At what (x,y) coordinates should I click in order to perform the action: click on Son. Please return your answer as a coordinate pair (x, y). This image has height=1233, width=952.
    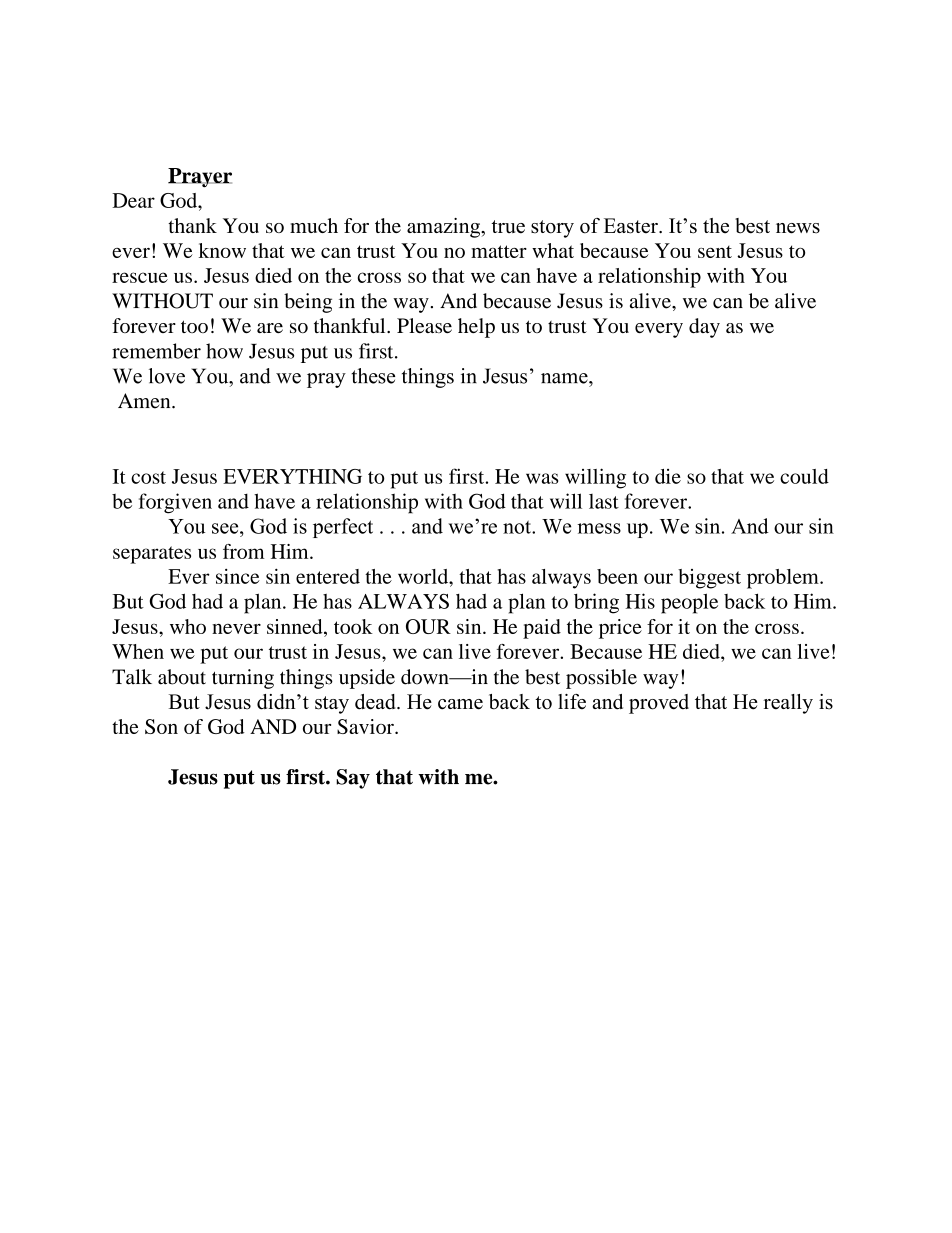
    Looking at the image, I should click on (161, 726).
